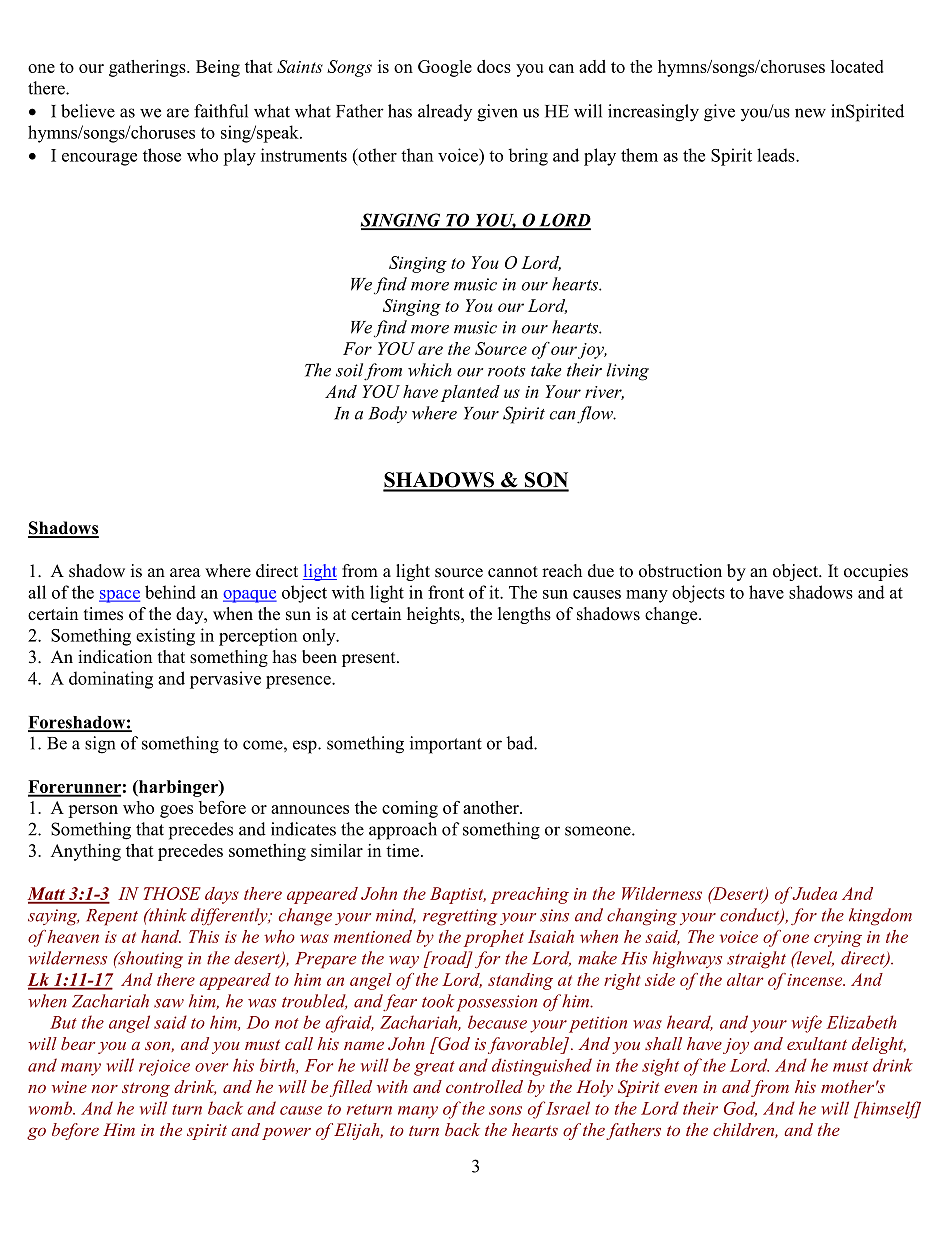 Image resolution: width=952 pixels, height=1233 pixels. I want to click on strong, so click(146, 1089).
